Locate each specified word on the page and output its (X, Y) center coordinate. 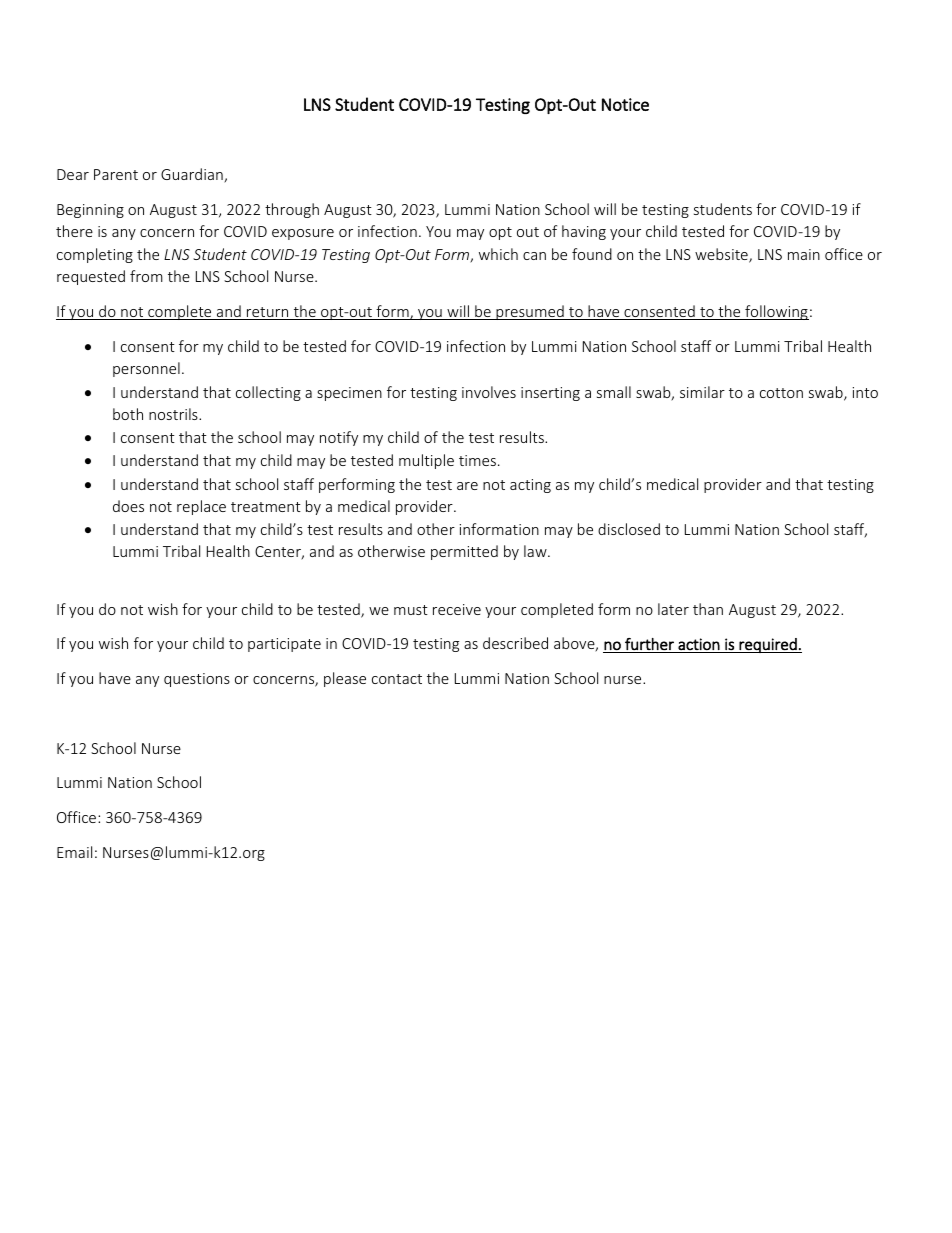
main (804, 254)
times (479, 460)
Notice (625, 104)
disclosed (629, 529)
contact (397, 679)
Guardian (193, 175)
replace (201, 507)
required (768, 645)
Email (74, 852)
